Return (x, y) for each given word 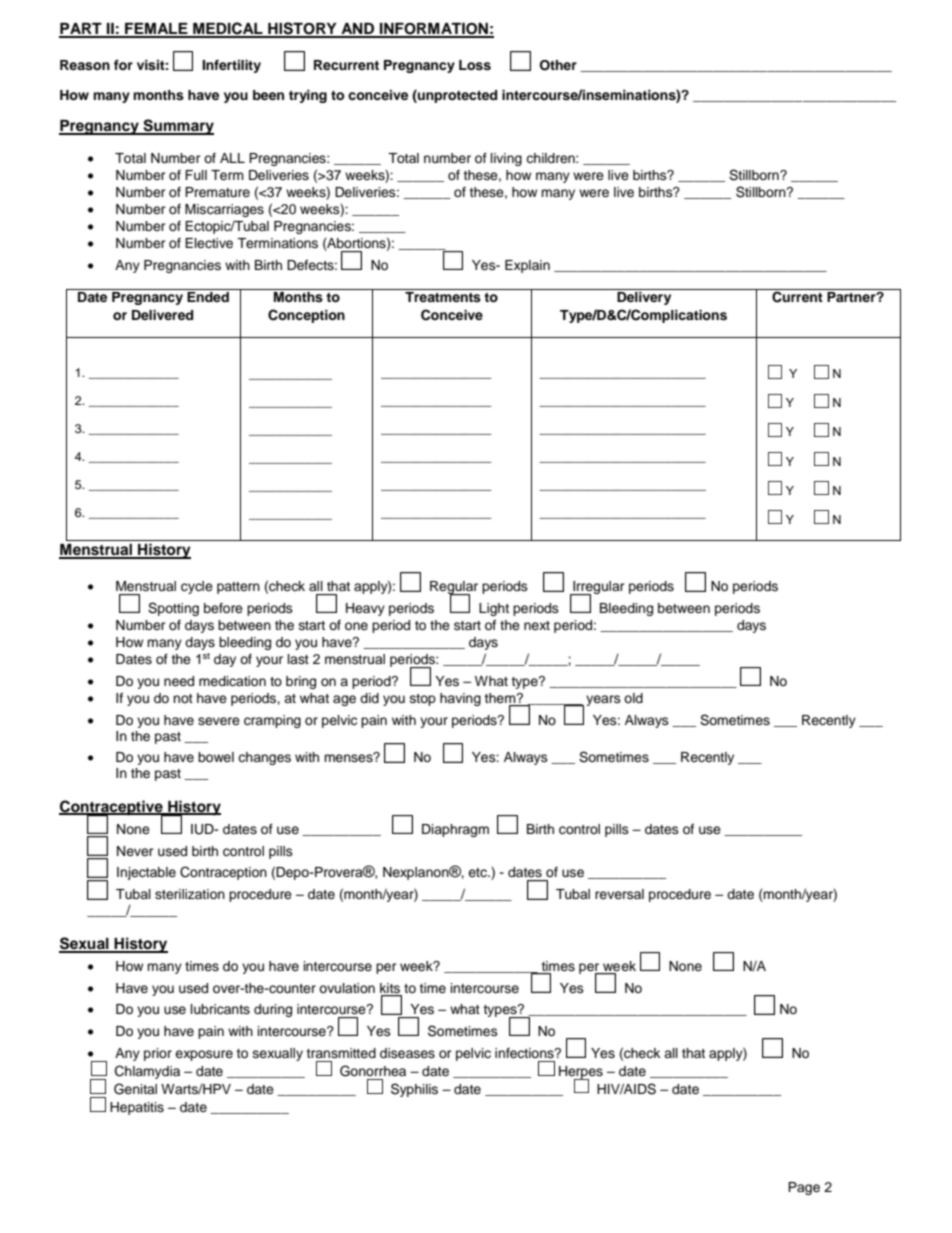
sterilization (190, 894)
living (506, 159)
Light (494, 609)
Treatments (443, 297)
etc (478, 872)
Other (558, 65)
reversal (619, 894)
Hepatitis (137, 1108)
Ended (208, 297)
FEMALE (156, 30)
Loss (475, 65)
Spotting (173, 609)
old (633, 698)
